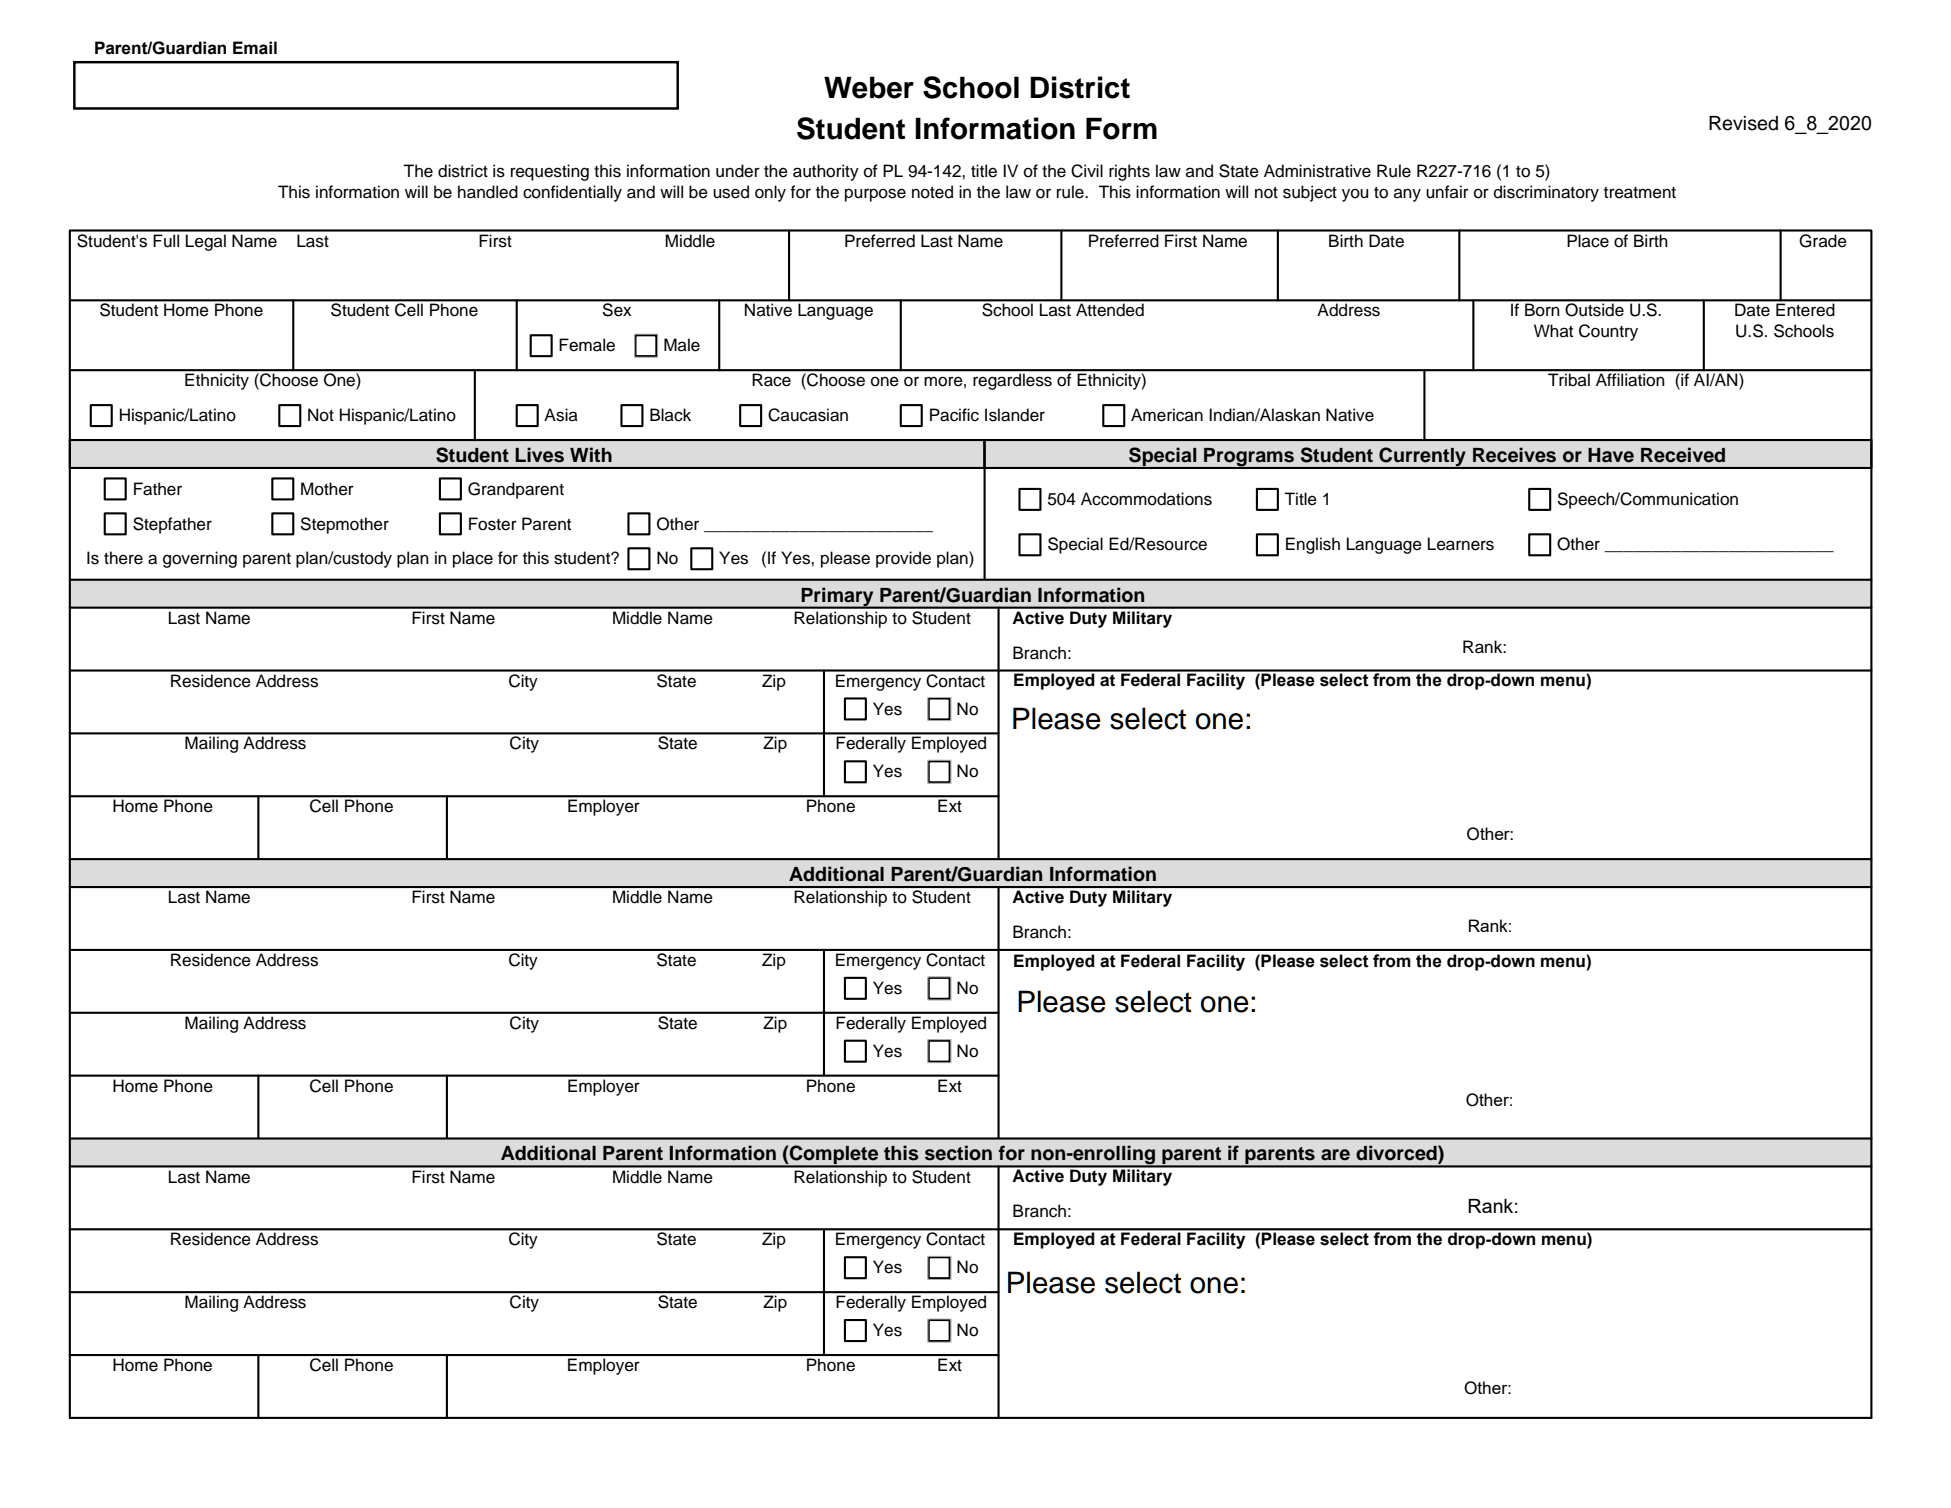 This screenshot has height=1508, width=1951. What do you see at coordinates (1743, 123) in the screenshot?
I see `Revised` at bounding box center [1743, 123].
